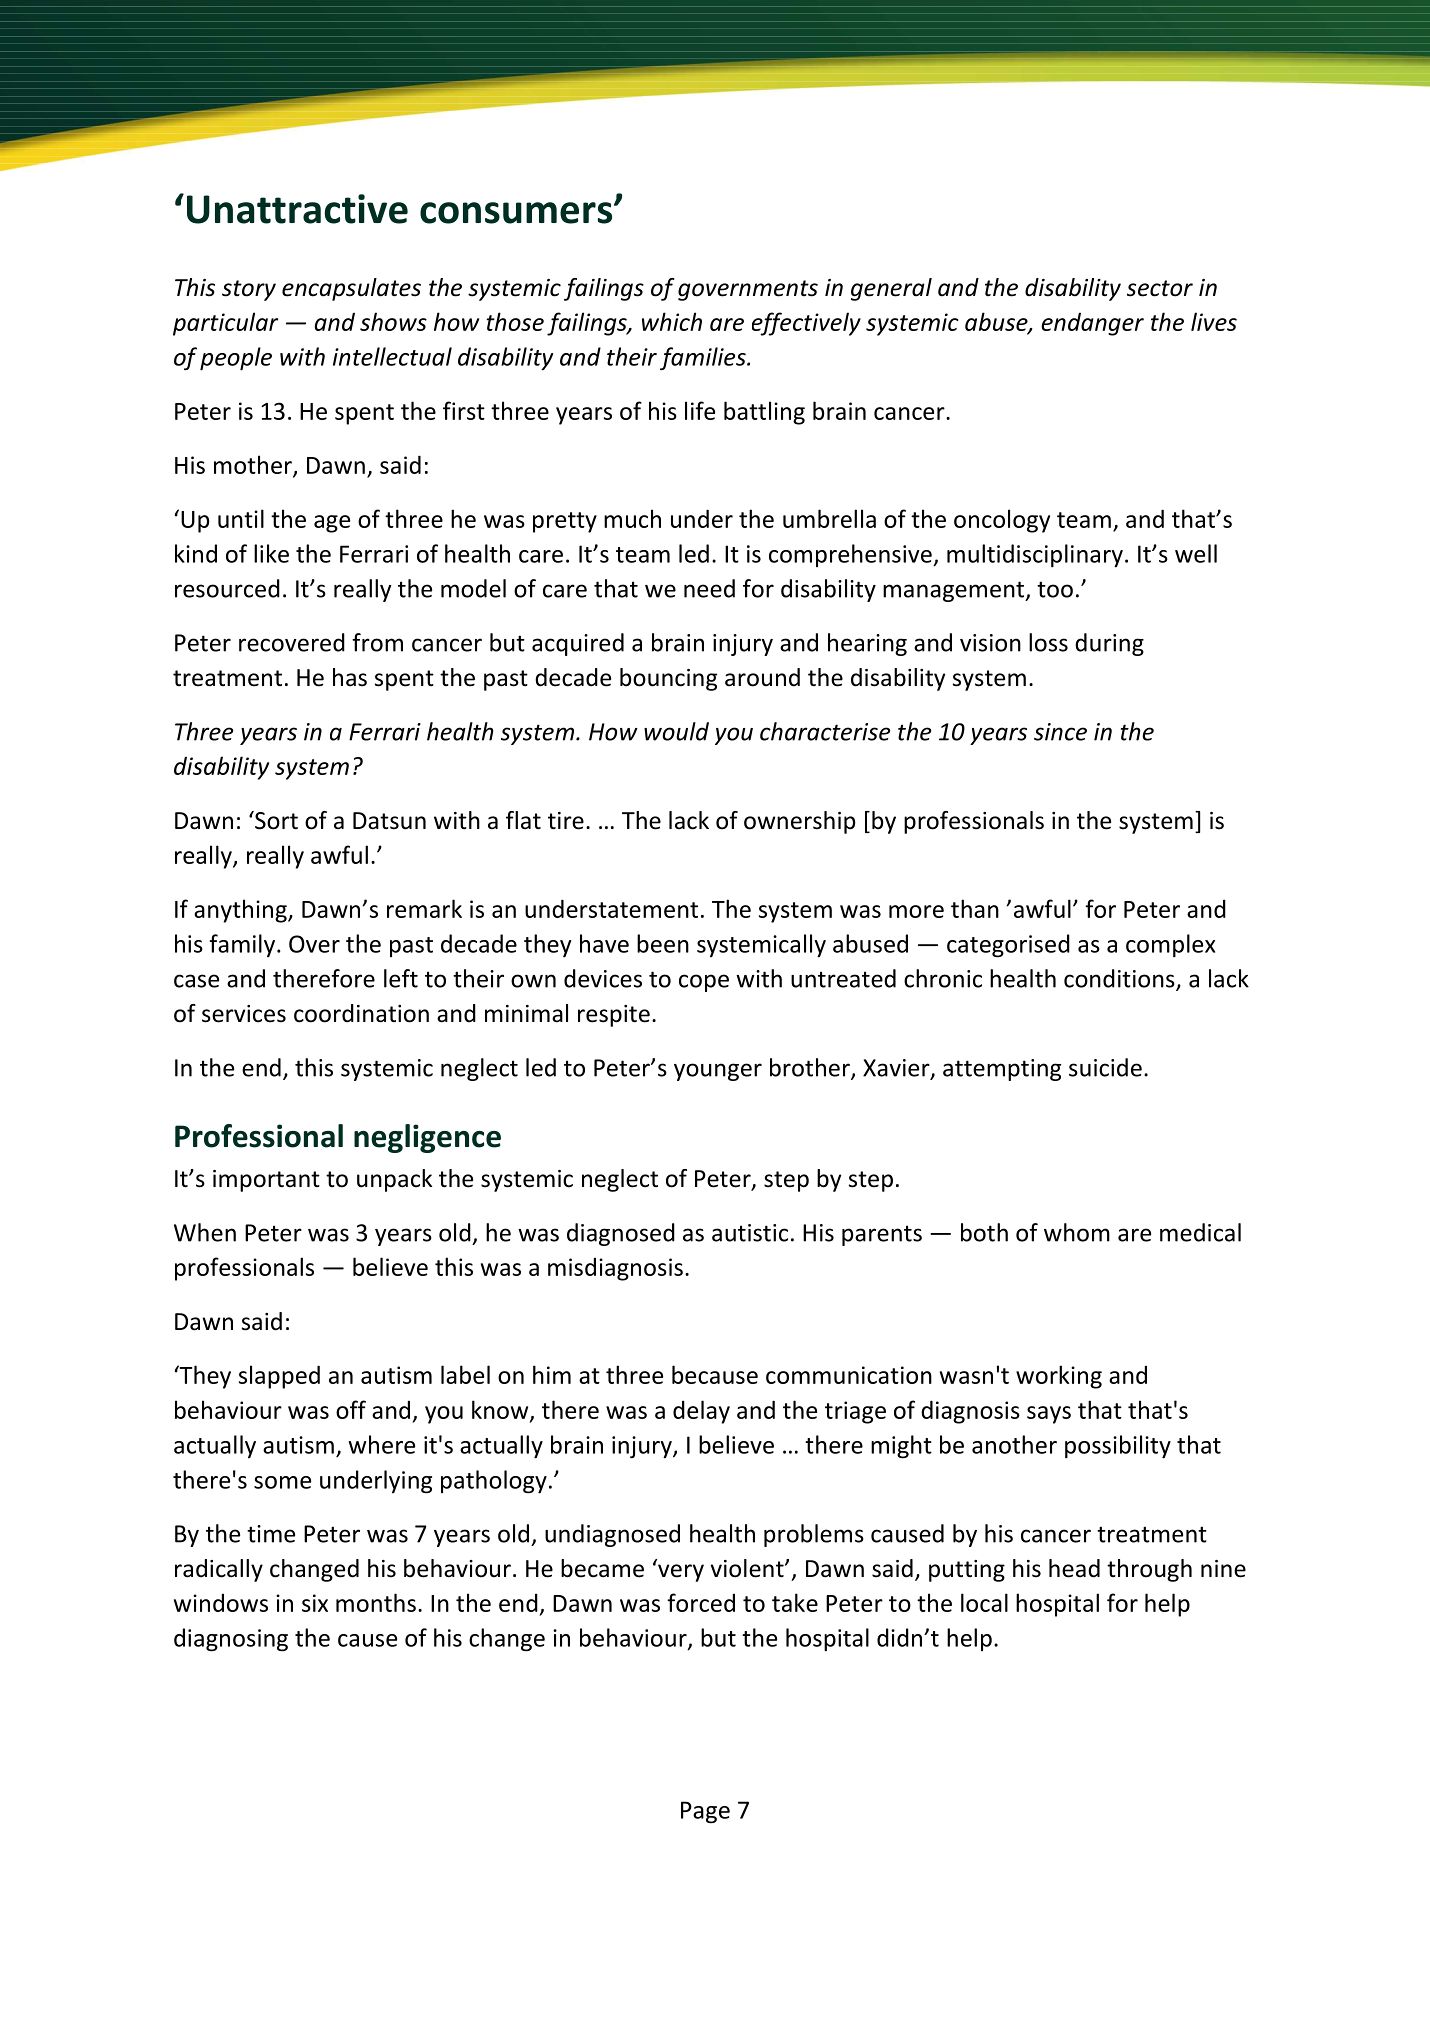  What do you see at coordinates (705, 1812) in the screenshot?
I see `Page` at bounding box center [705, 1812].
